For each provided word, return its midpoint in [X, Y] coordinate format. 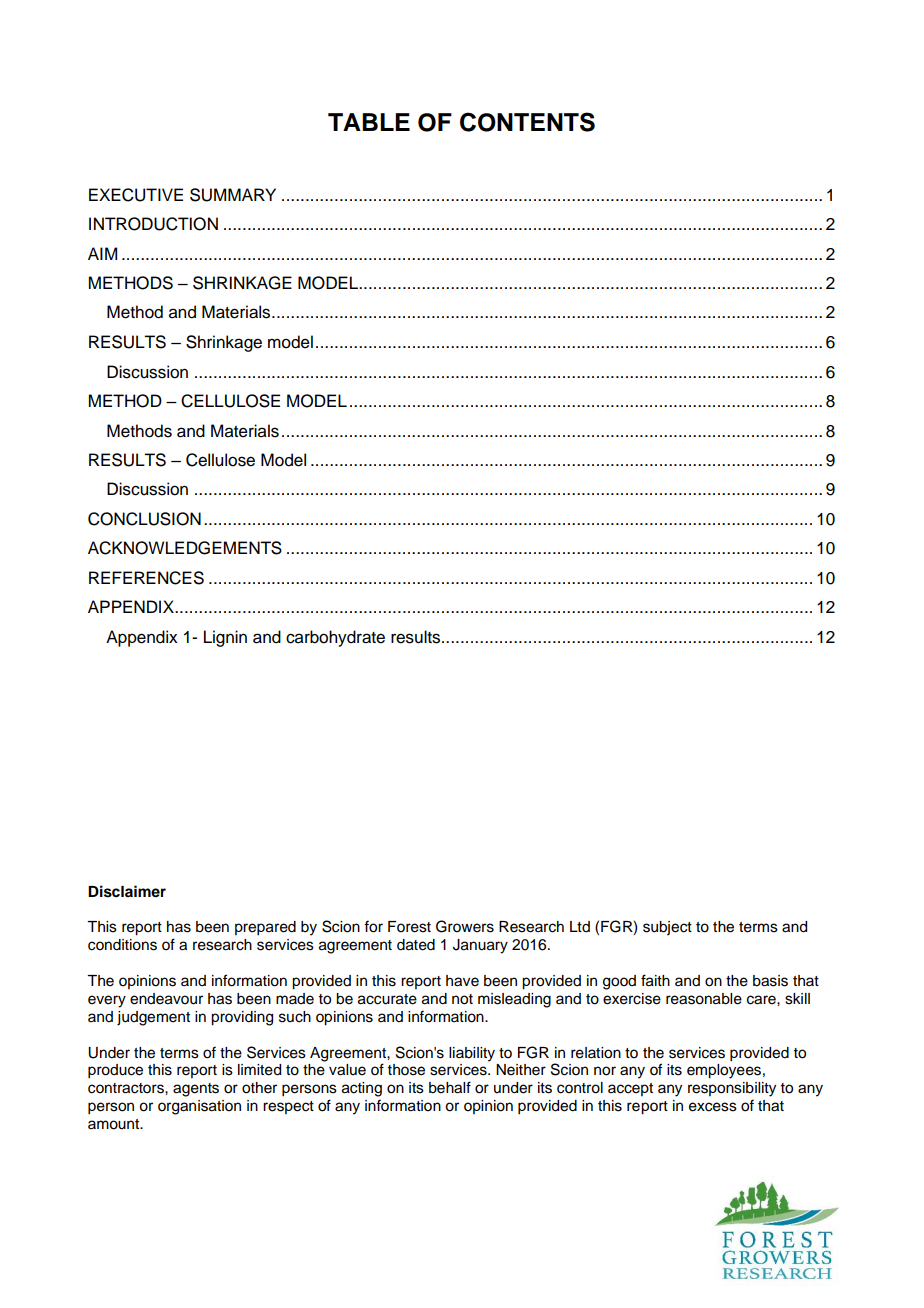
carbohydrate [335, 638]
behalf [450, 1087]
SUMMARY [233, 195]
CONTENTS [527, 122]
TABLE [369, 122]
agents [196, 1090]
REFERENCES [146, 578]
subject [667, 928]
